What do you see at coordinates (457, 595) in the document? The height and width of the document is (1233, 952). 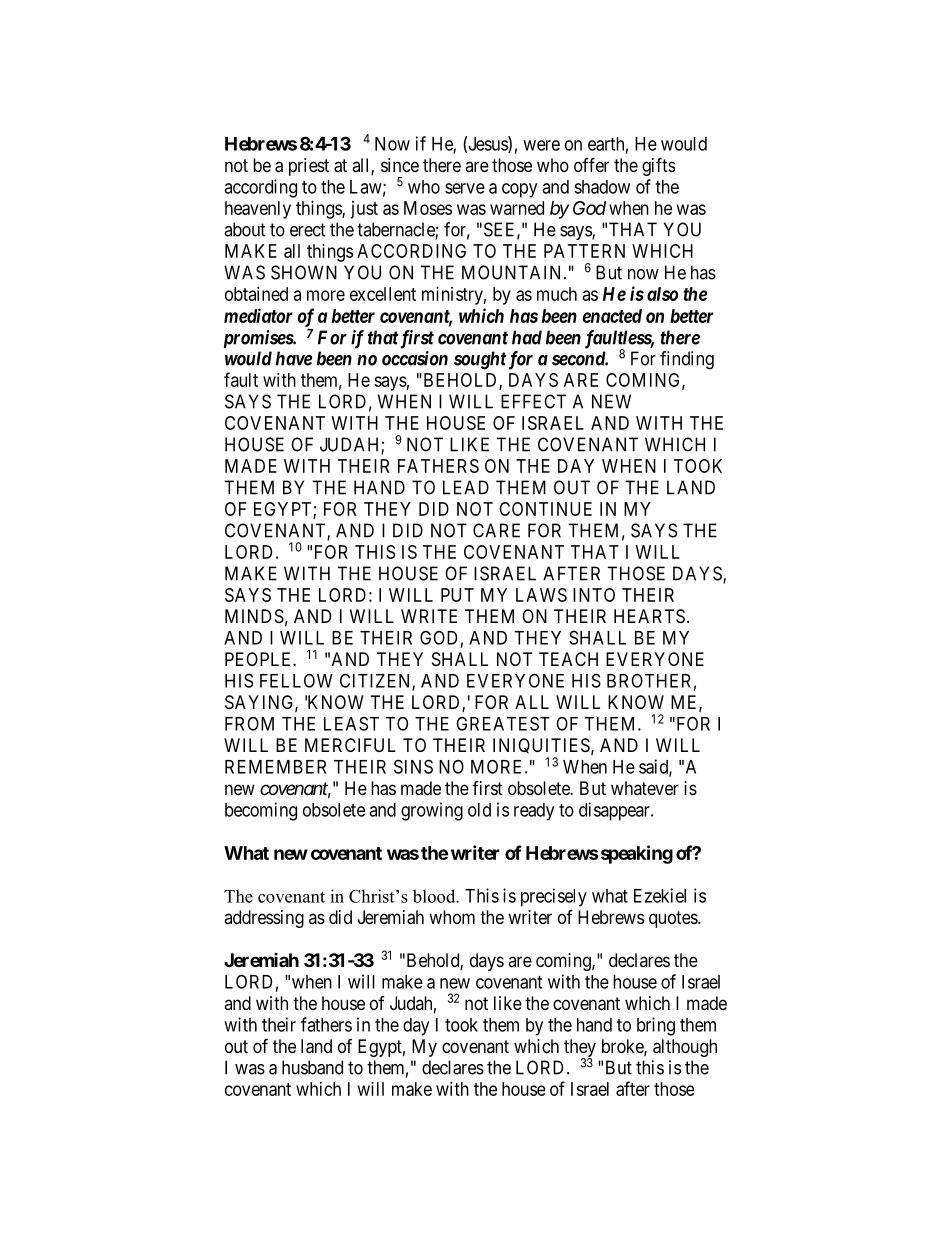 I see `PUT` at bounding box center [457, 595].
